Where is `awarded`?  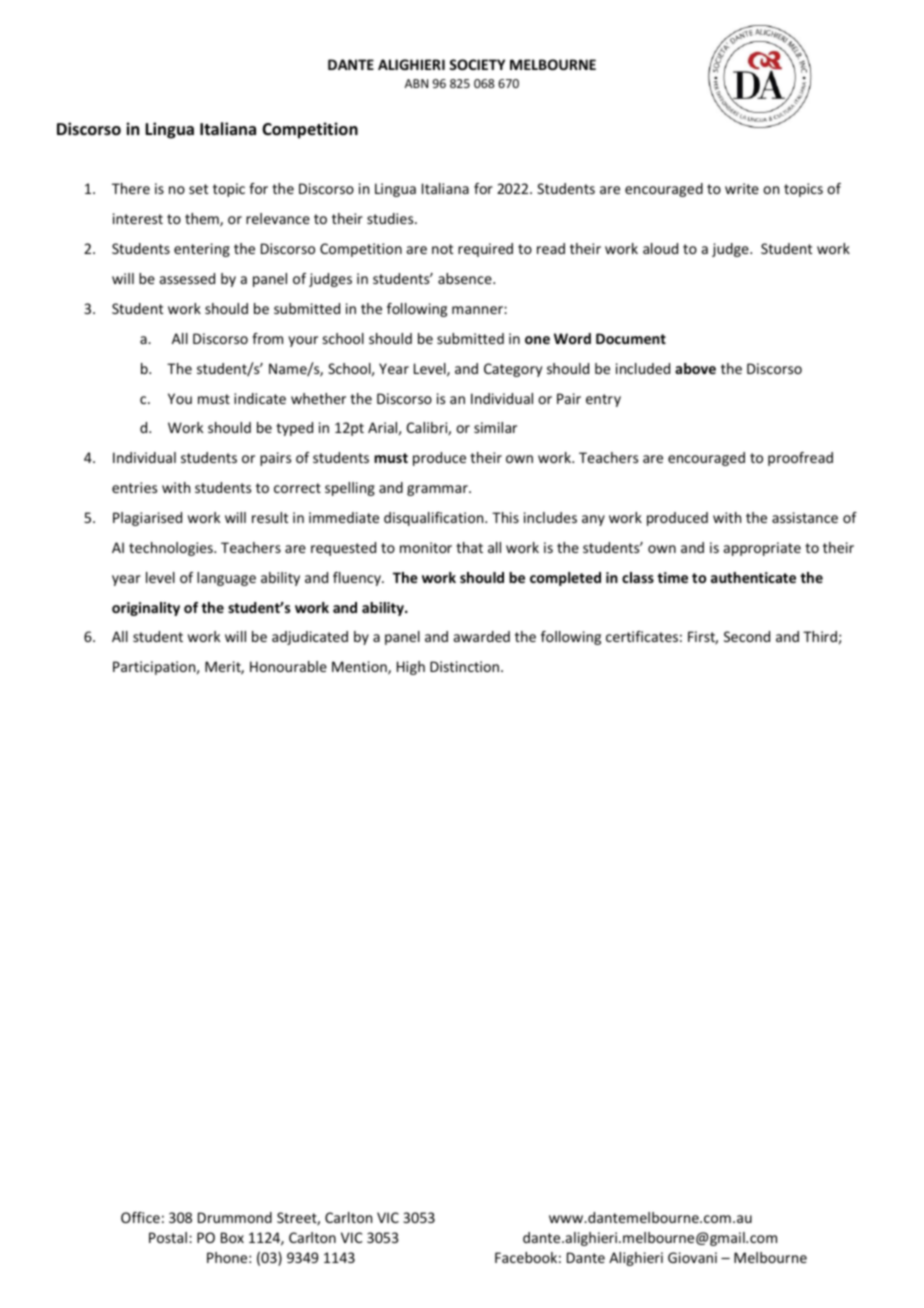
awarded is located at coordinates (482, 636).
